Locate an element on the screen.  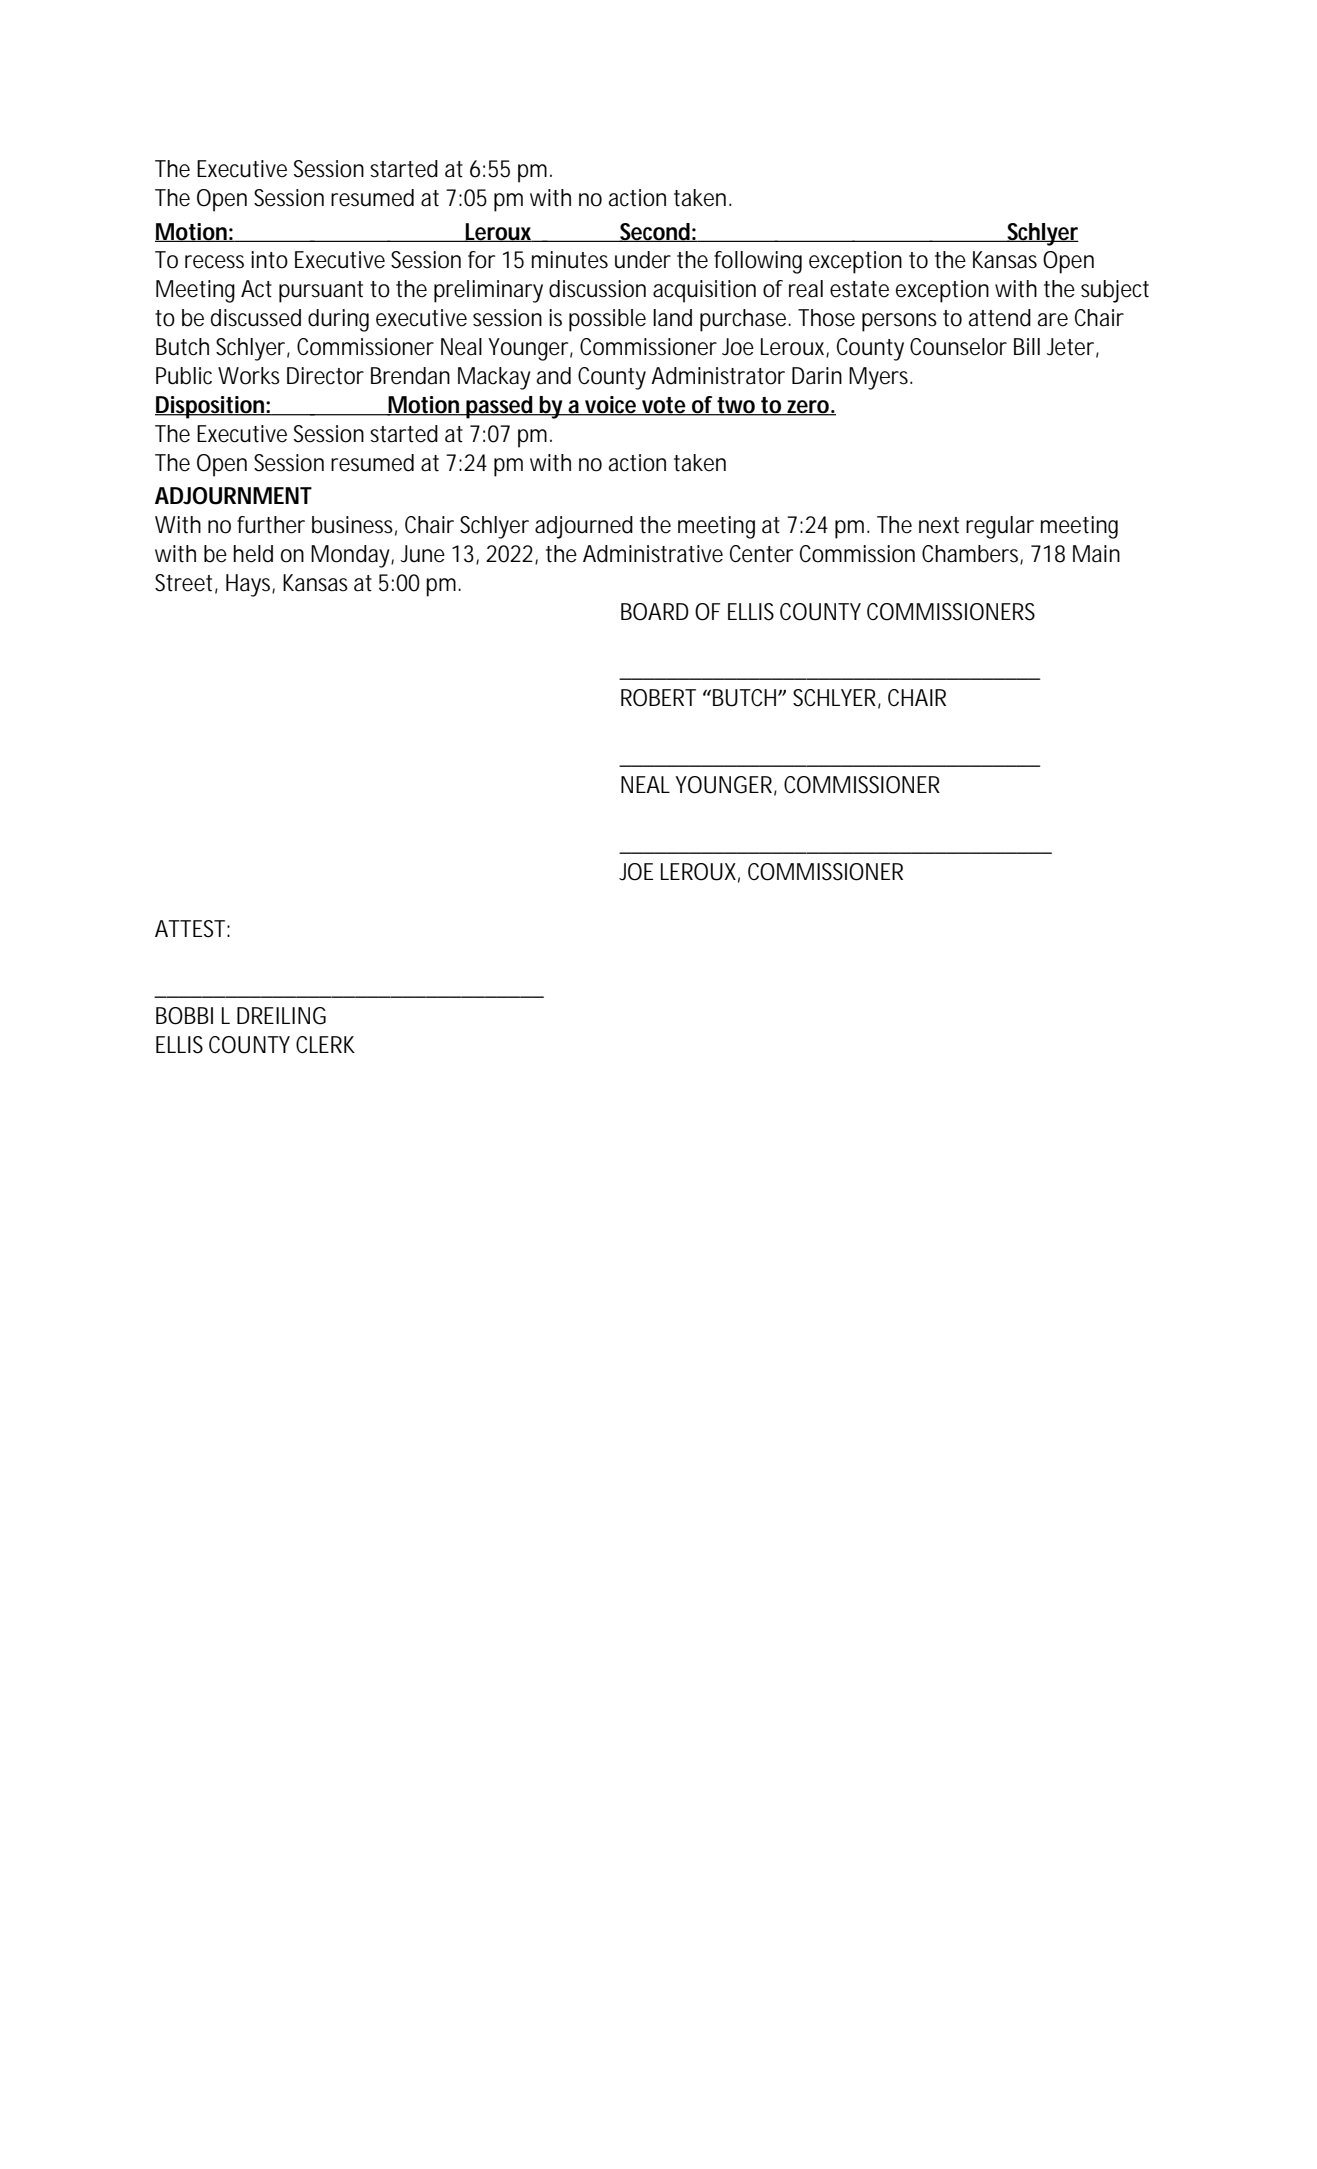
pursuant is located at coordinates (321, 292).
